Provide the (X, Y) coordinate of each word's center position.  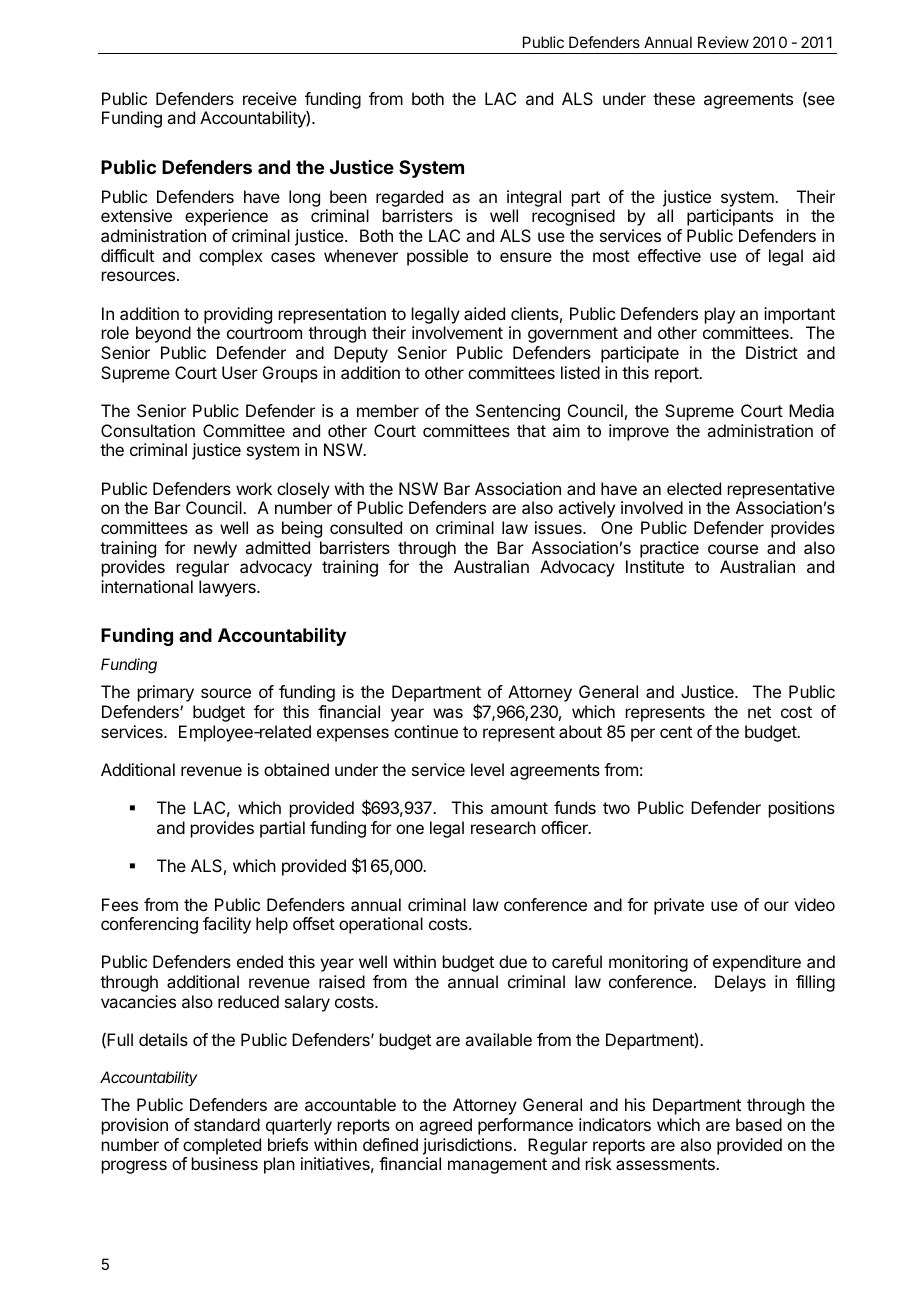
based (759, 1124)
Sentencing (518, 412)
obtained (296, 769)
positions (802, 809)
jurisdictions (467, 1146)
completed (222, 1146)
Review (723, 42)
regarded (409, 200)
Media (811, 410)
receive (270, 98)
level (487, 769)
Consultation (148, 430)
